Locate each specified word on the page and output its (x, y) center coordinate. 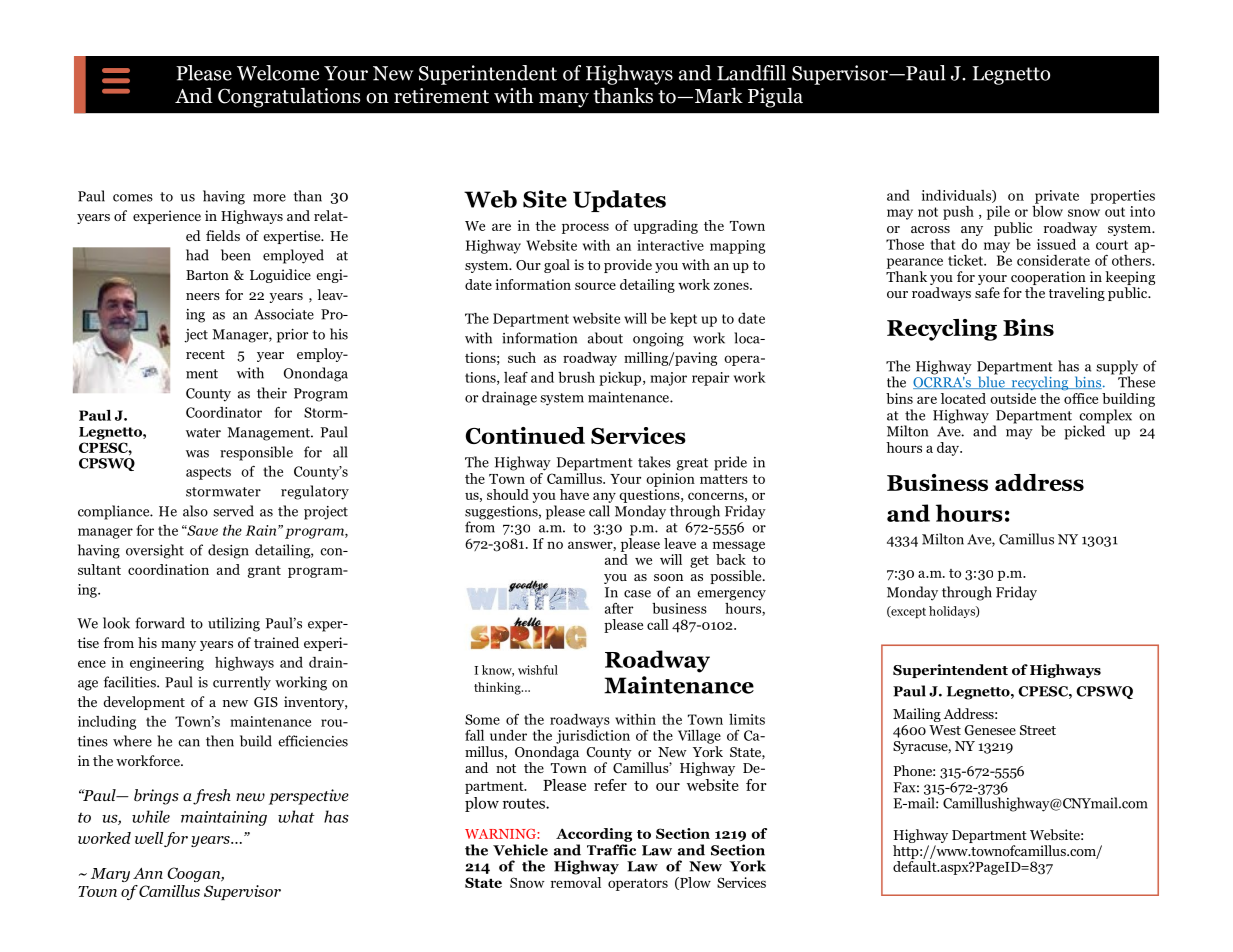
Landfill (751, 73)
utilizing (234, 624)
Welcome (278, 73)
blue (991, 381)
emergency (731, 595)
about (605, 338)
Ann (148, 873)
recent (205, 354)
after (619, 608)
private (1057, 197)
